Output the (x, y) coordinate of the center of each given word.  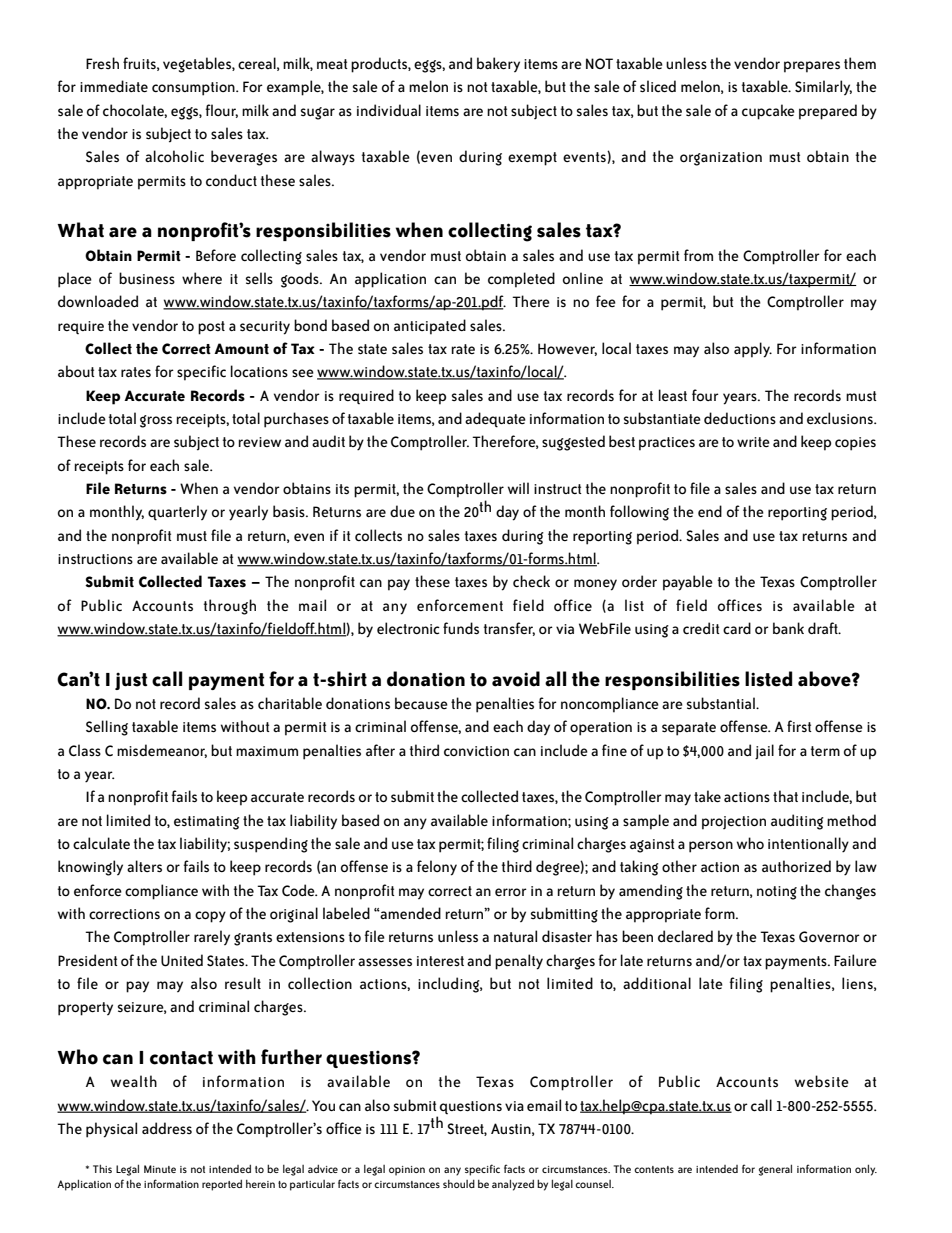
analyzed (513, 1185)
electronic (408, 628)
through (230, 607)
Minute (160, 1169)
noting (777, 893)
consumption (194, 89)
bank (788, 628)
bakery (498, 65)
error (511, 892)
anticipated (430, 327)
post (211, 328)
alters (144, 866)
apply (753, 350)
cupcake (768, 112)
